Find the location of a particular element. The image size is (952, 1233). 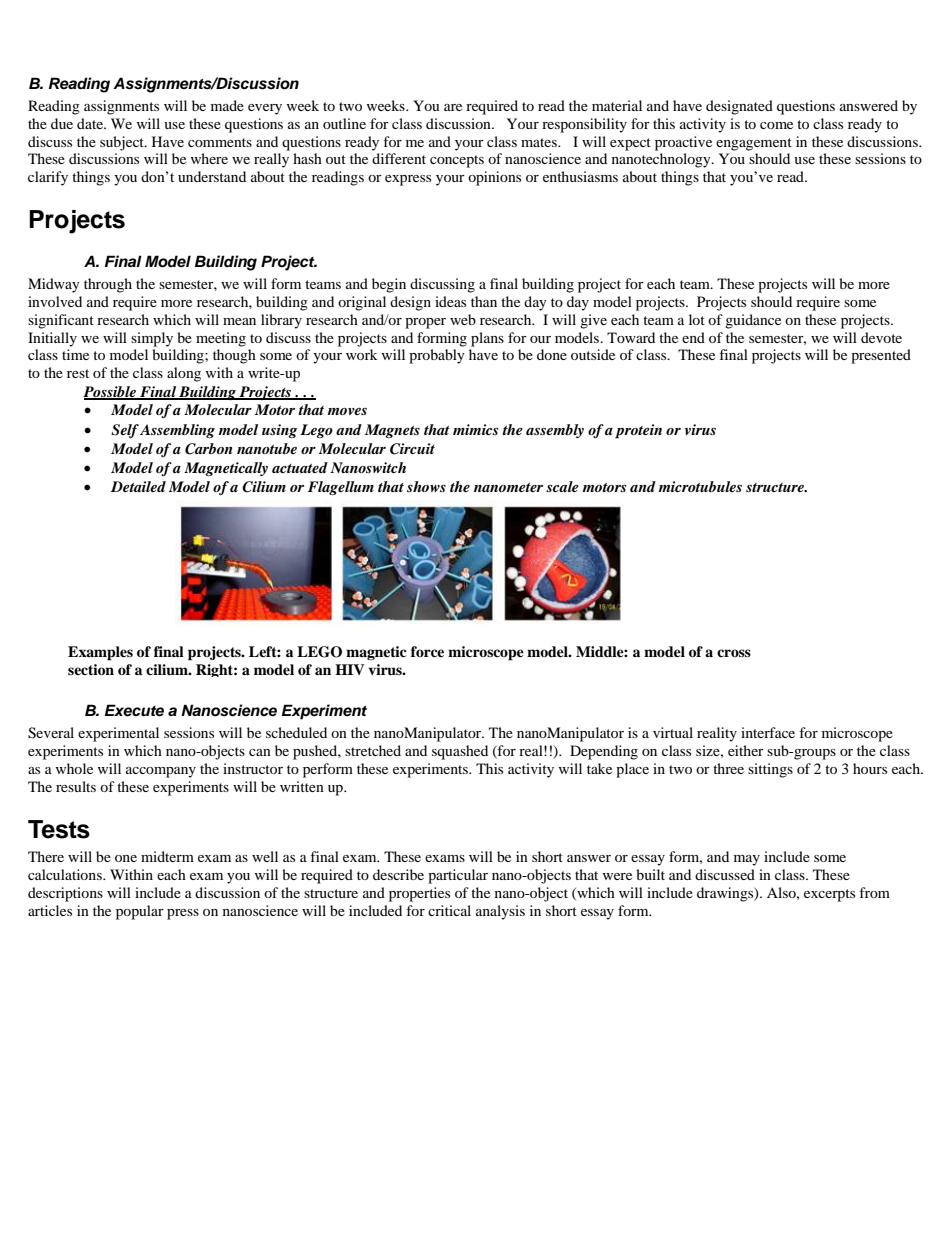

shows is located at coordinates (426, 486).
